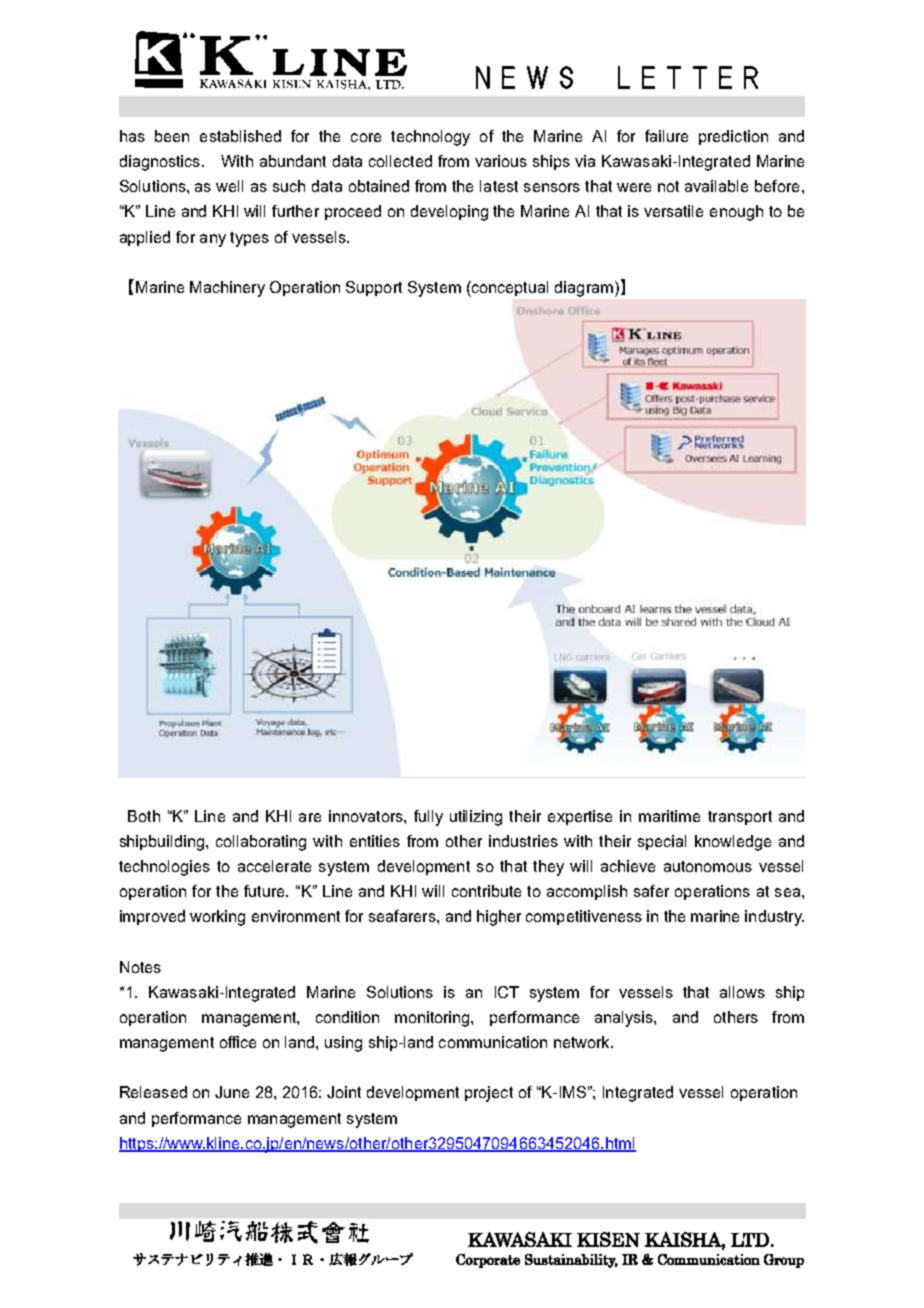  I want to click on contribute, so click(486, 891).
